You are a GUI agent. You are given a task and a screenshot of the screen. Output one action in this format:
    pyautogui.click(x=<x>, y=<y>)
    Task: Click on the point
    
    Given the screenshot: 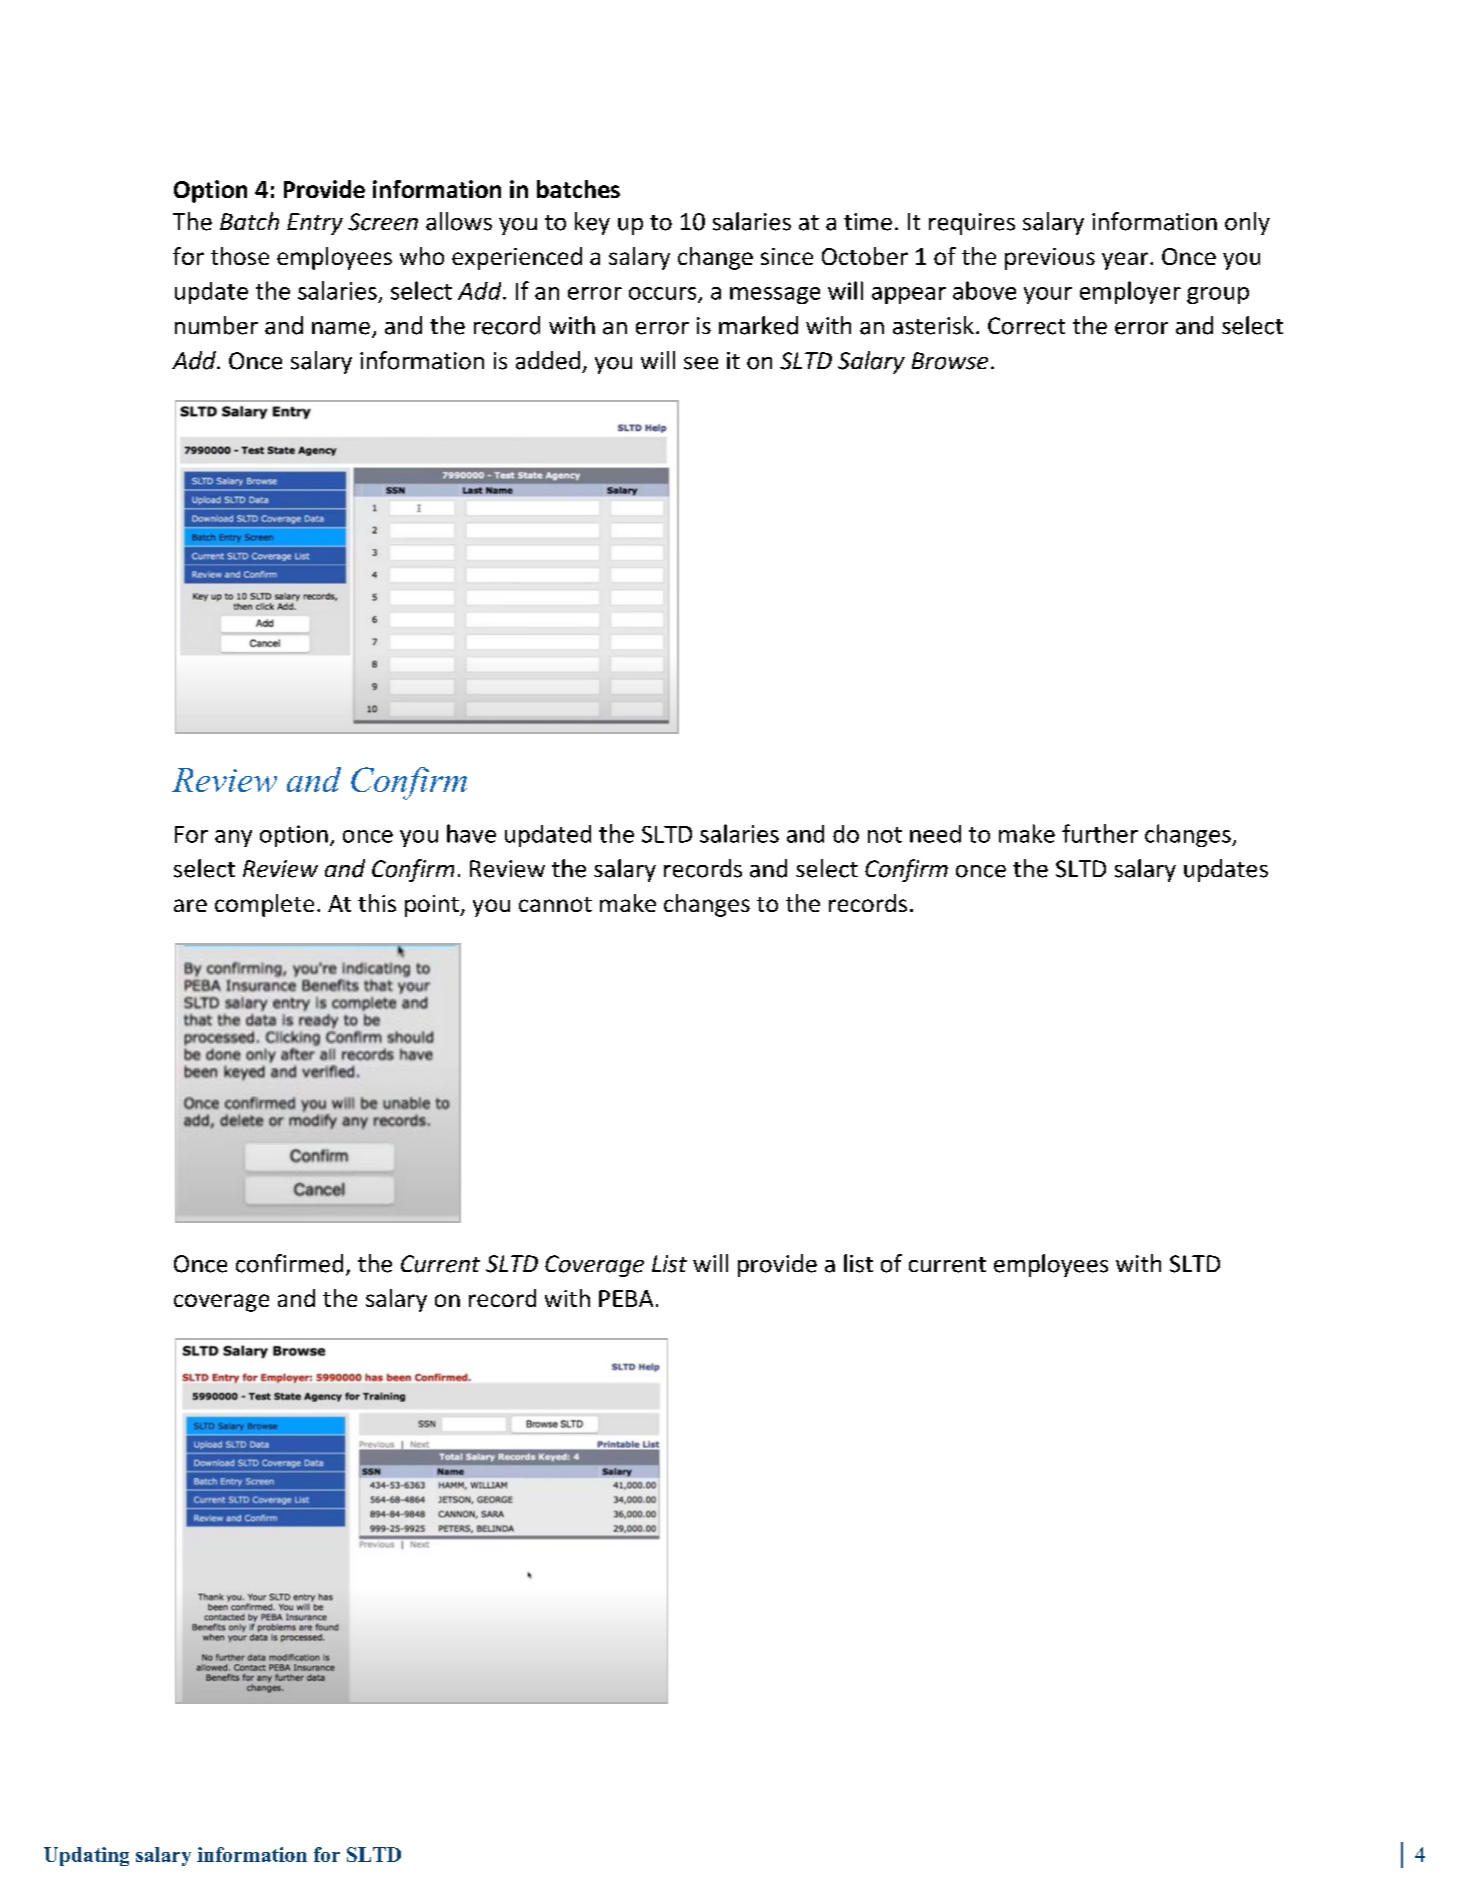 What is the action you would take?
    pyautogui.click(x=433, y=906)
